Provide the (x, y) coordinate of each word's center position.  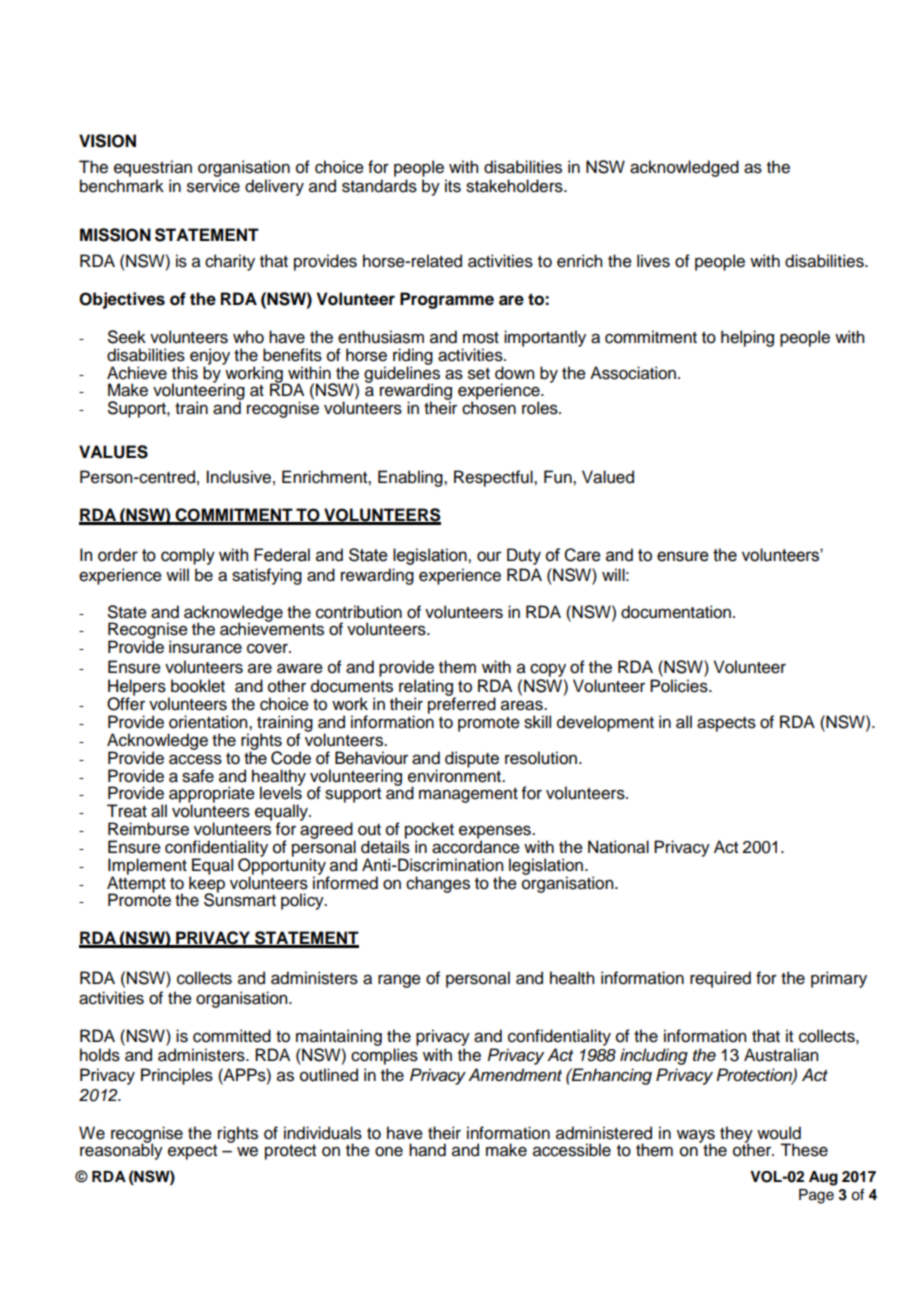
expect (192, 1152)
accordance (476, 846)
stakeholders (515, 186)
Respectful (494, 478)
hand (427, 1150)
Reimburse (148, 829)
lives (653, 261)
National (618, 847)
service (213, 186)
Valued (608, 477)
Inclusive (238, 477)
